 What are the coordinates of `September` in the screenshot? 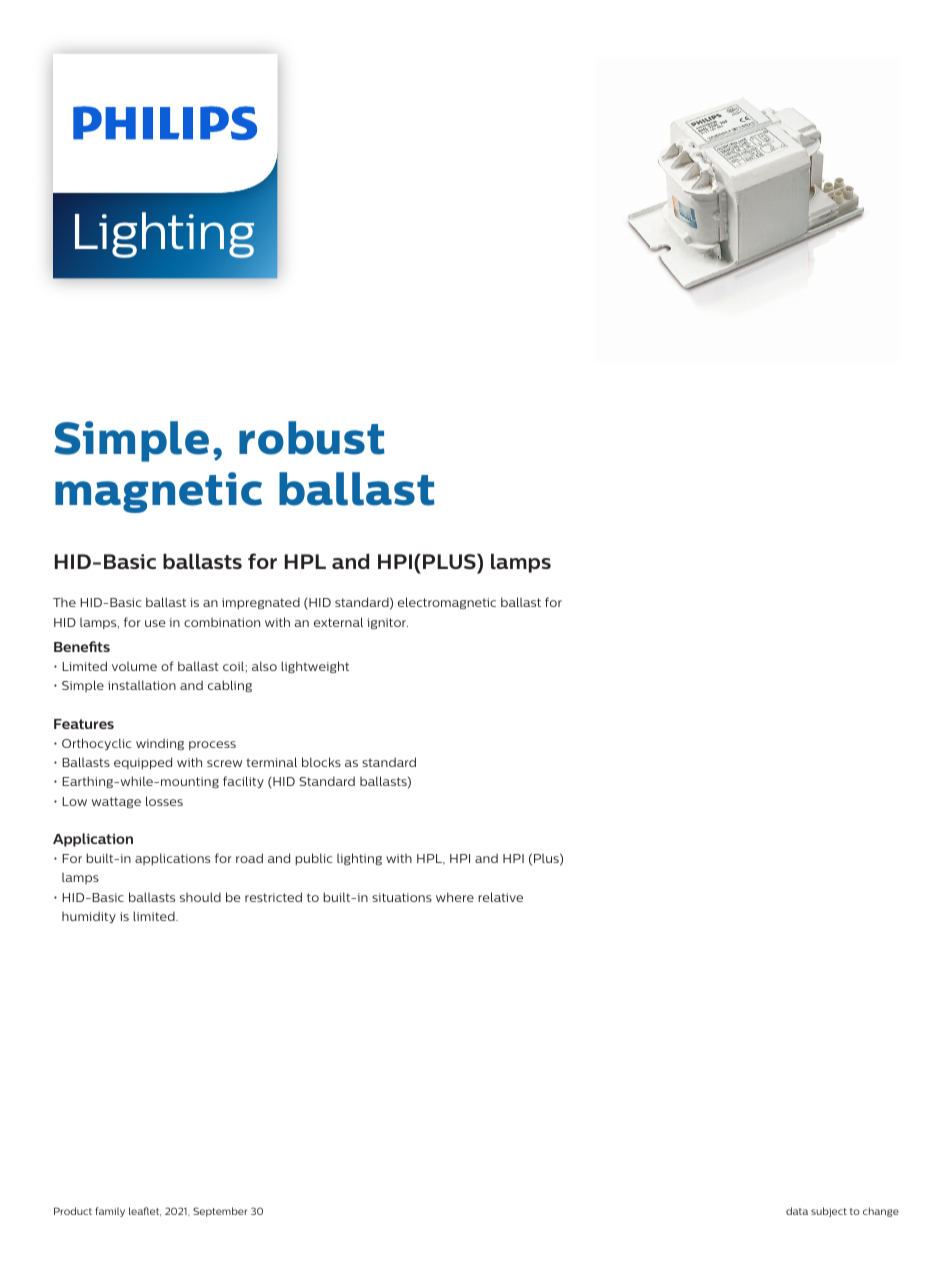 It's located at (220, 1212).
